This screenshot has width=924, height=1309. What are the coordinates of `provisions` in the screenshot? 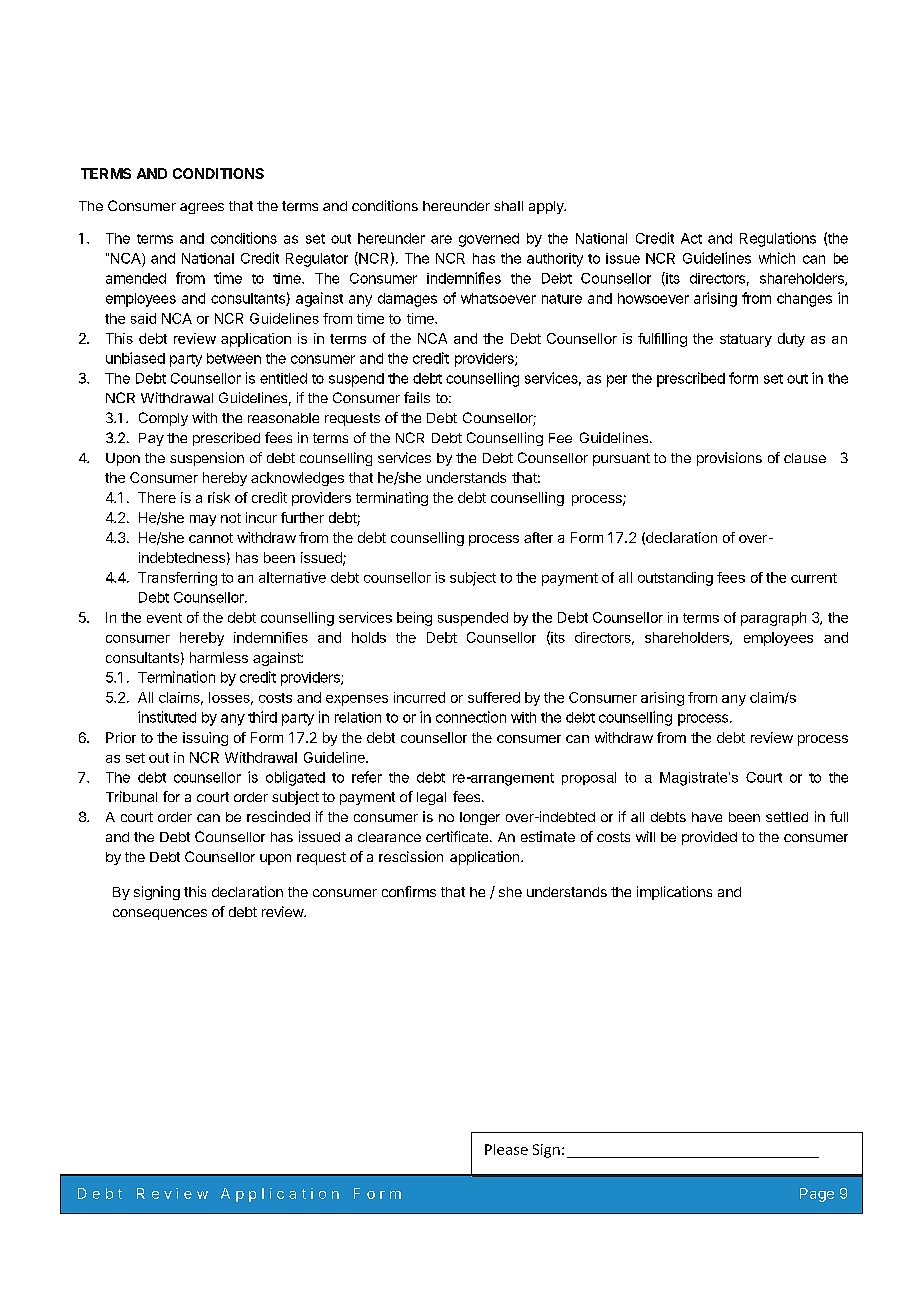 It's located at (729, 459).
